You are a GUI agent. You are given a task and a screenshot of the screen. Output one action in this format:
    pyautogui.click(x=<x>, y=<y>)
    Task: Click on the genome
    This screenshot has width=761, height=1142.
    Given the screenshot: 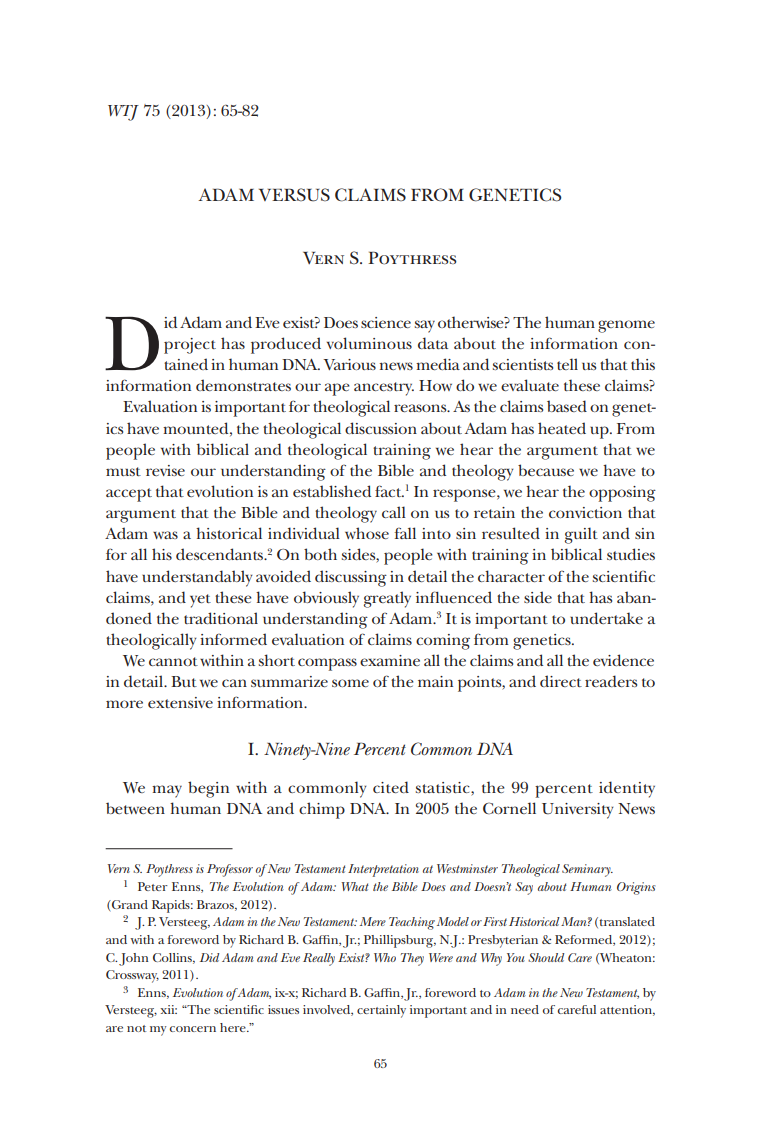 What is the action you would take?
    pyautogui.click(x=626, y=326)
